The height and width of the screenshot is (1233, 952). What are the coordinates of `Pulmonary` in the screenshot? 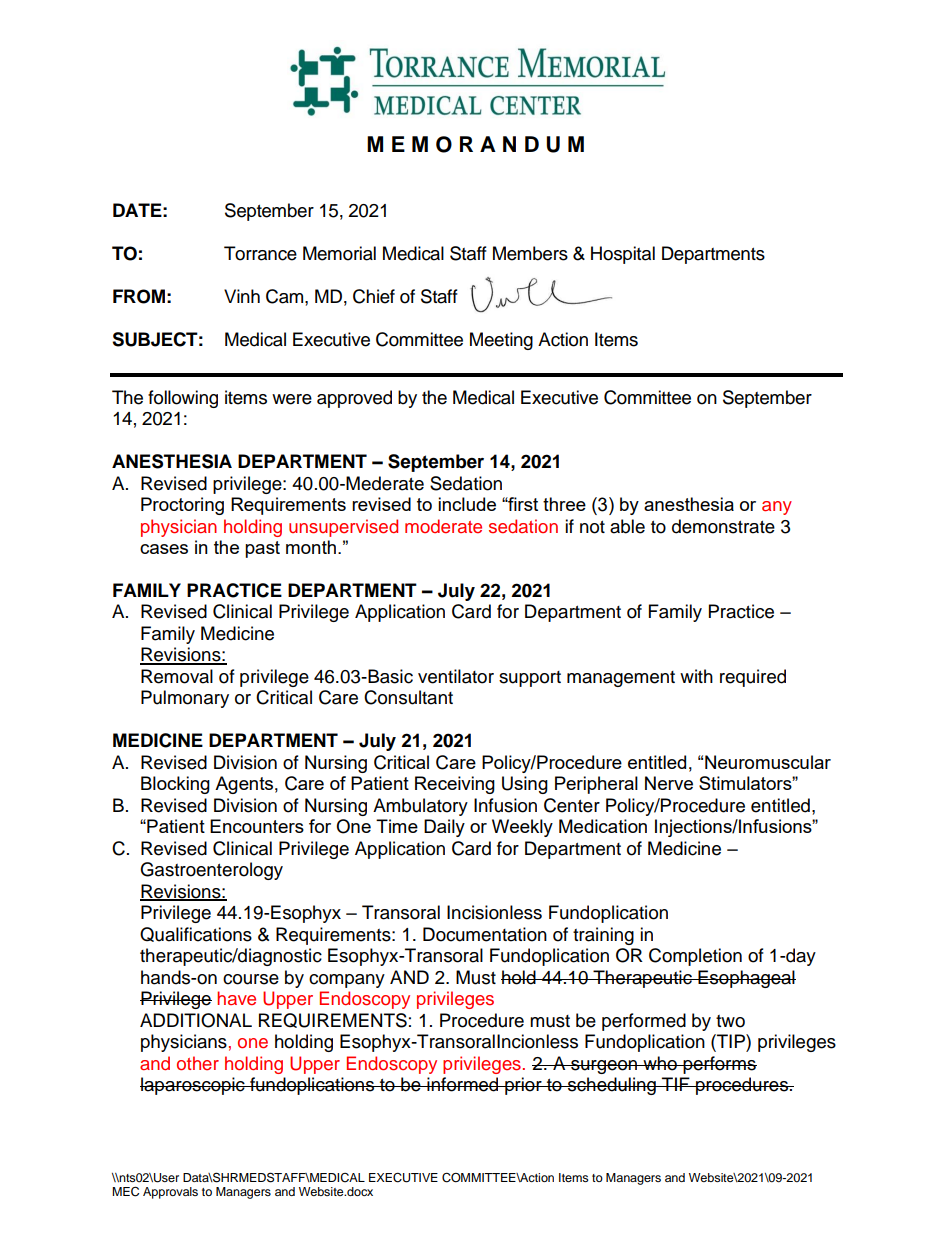 It's located at (185, 699).
